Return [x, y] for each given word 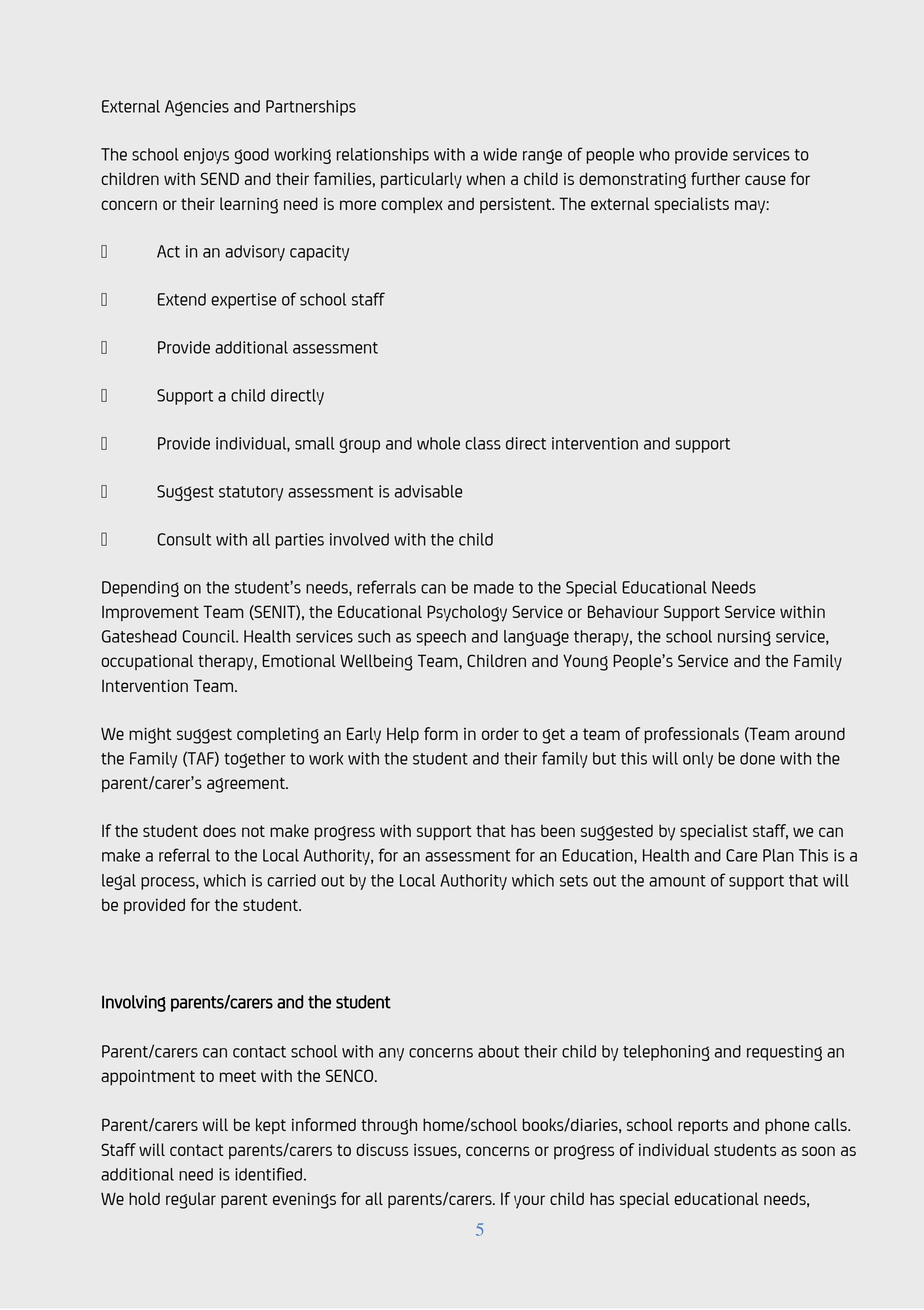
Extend [182, 299]
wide [500, 154]
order [500, 734]
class [483, 443]
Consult [184, 539]
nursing [744, 638]
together [255, 760]
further [715, 178]
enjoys [206, 156]
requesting [784, 1053]
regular [191, 1200]
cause [765, 180]
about [498, 1051]
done [757, 758]
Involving [134, 1003]
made [494, 587]
